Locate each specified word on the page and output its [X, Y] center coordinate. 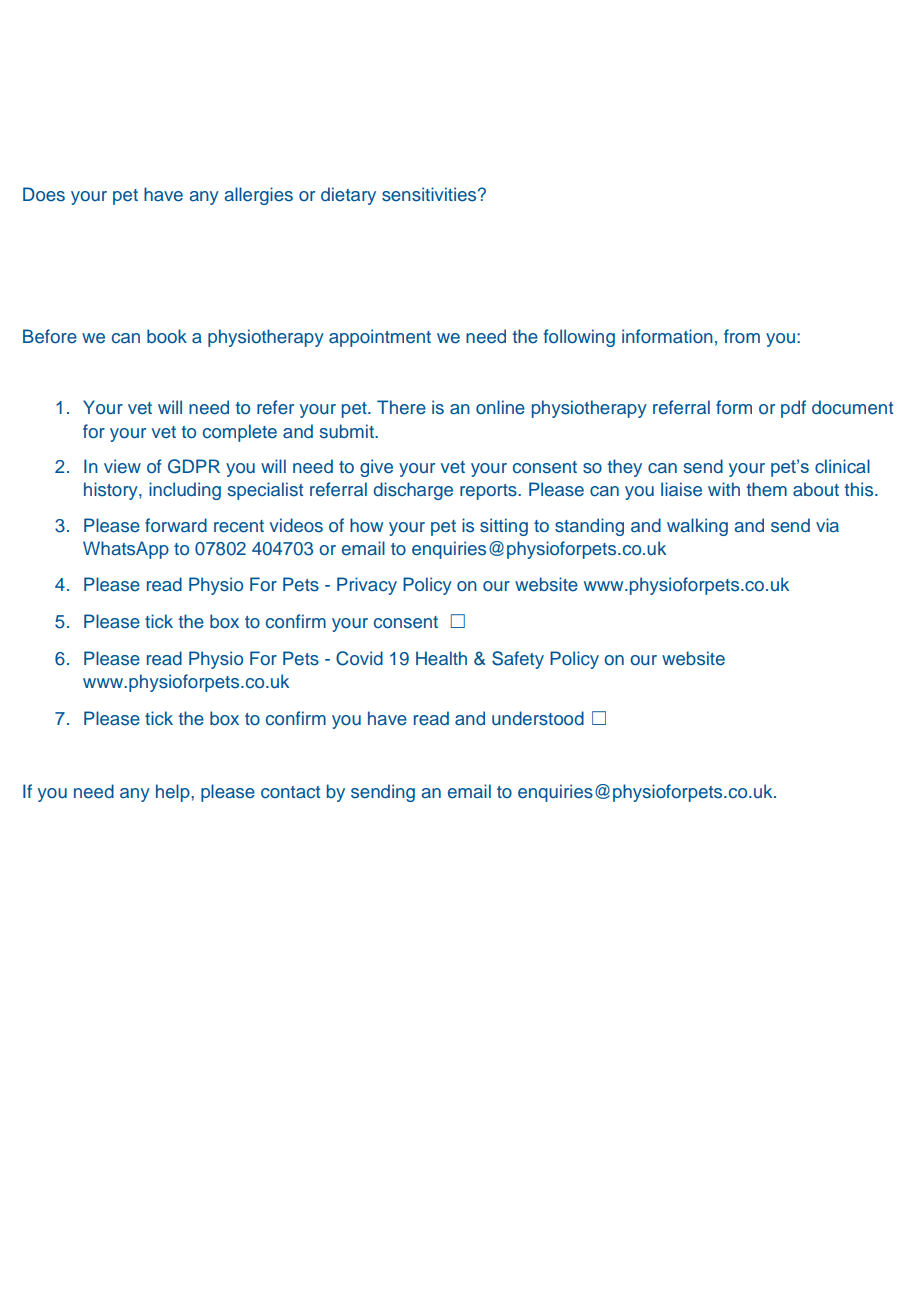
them [766, 489]
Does [44, 194]
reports [489, 492]
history [112, 491]
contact [290, 792]
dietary [348, 196]
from [742, 336]
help [174, 793]
